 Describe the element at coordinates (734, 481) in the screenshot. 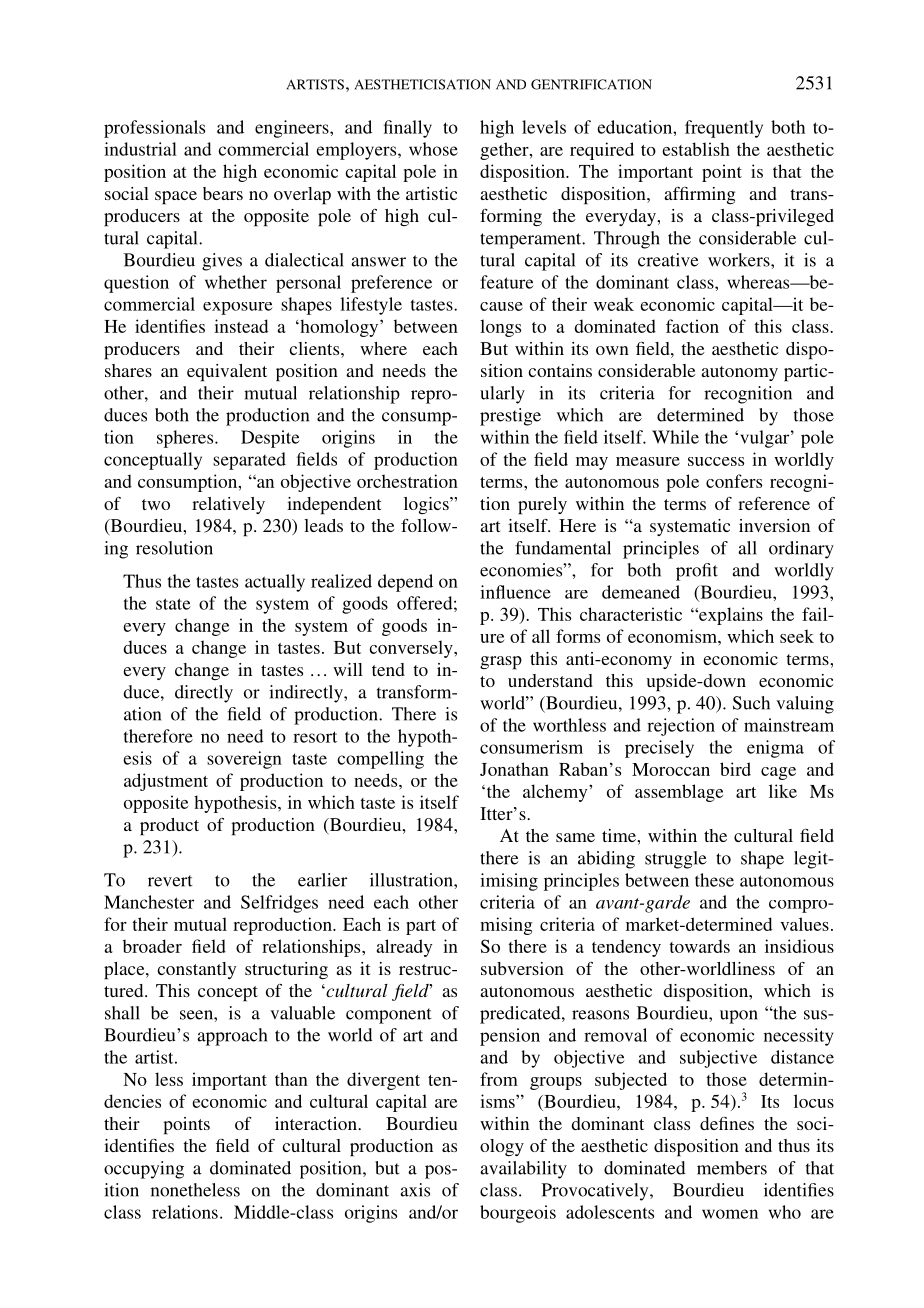

I see `confers` at that location.
